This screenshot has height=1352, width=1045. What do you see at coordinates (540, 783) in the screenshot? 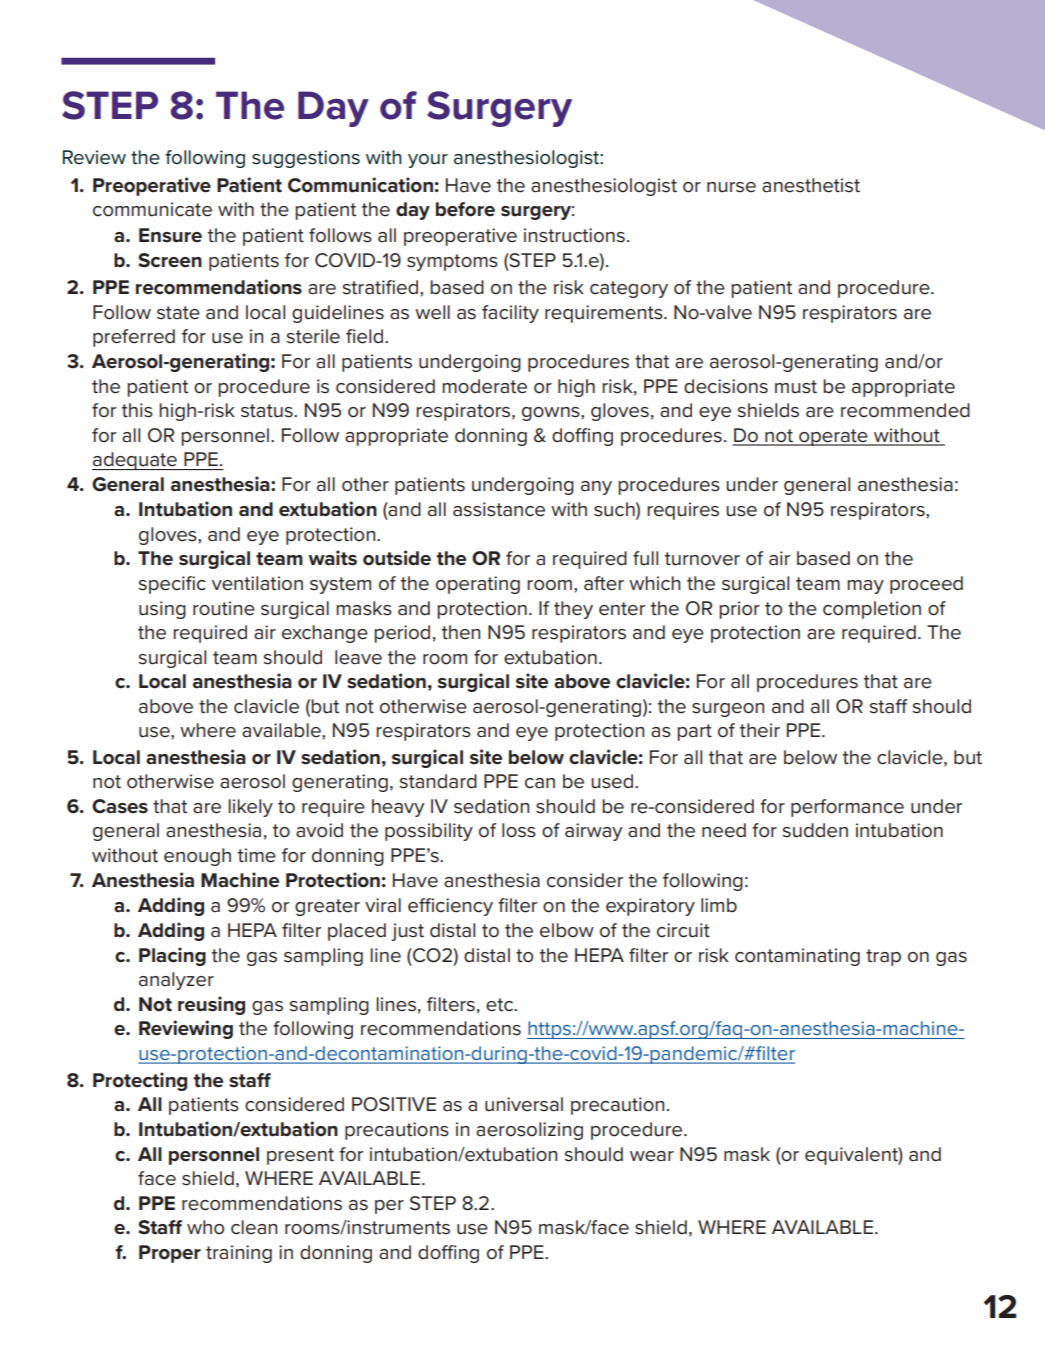
I see `can` at bounding box center [540, 783].
